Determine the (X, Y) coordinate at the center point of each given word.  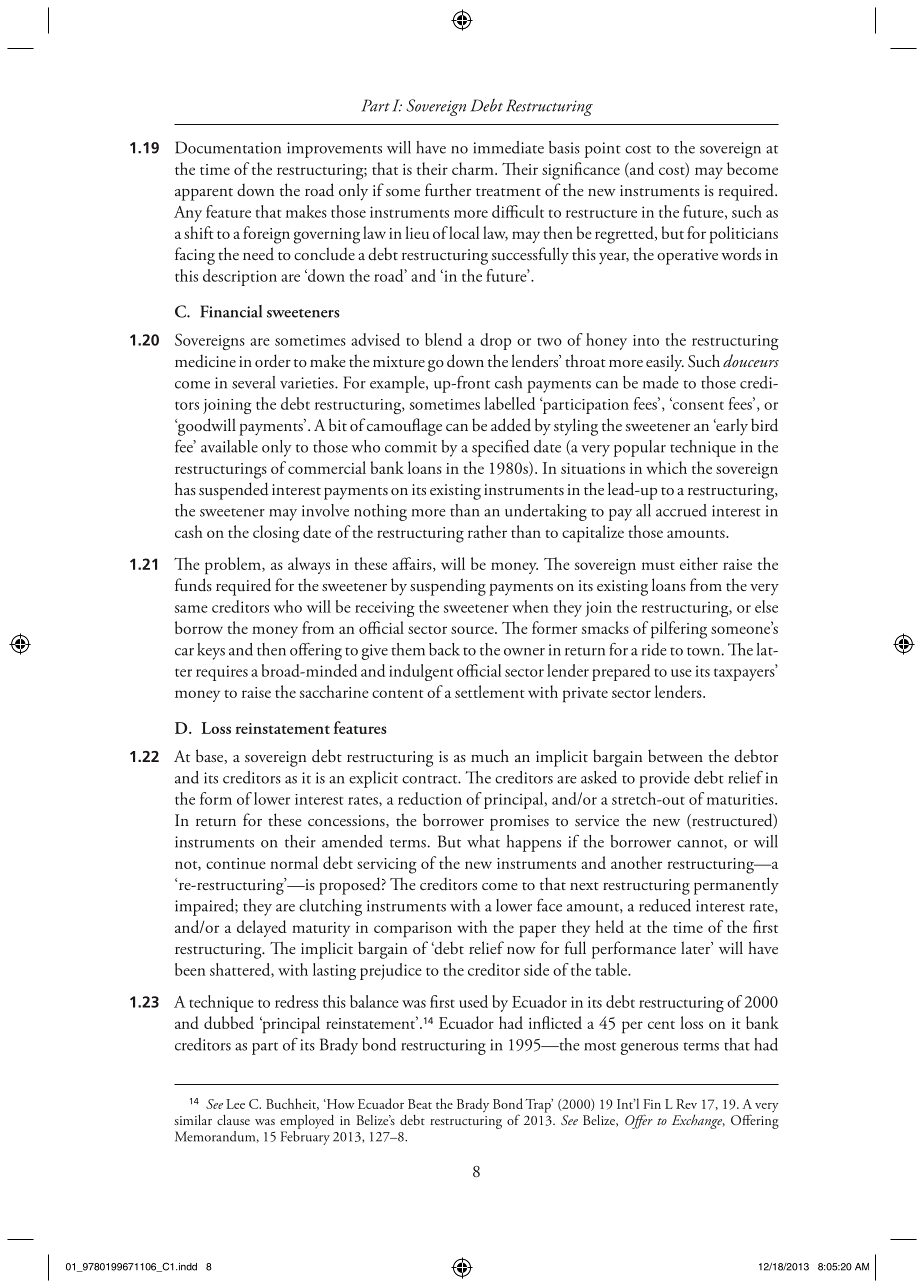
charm (474, 168)
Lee (235, 1104)
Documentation (228, 147)
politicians (744, 235)
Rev (686, 1104)
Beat (420, 1104)
